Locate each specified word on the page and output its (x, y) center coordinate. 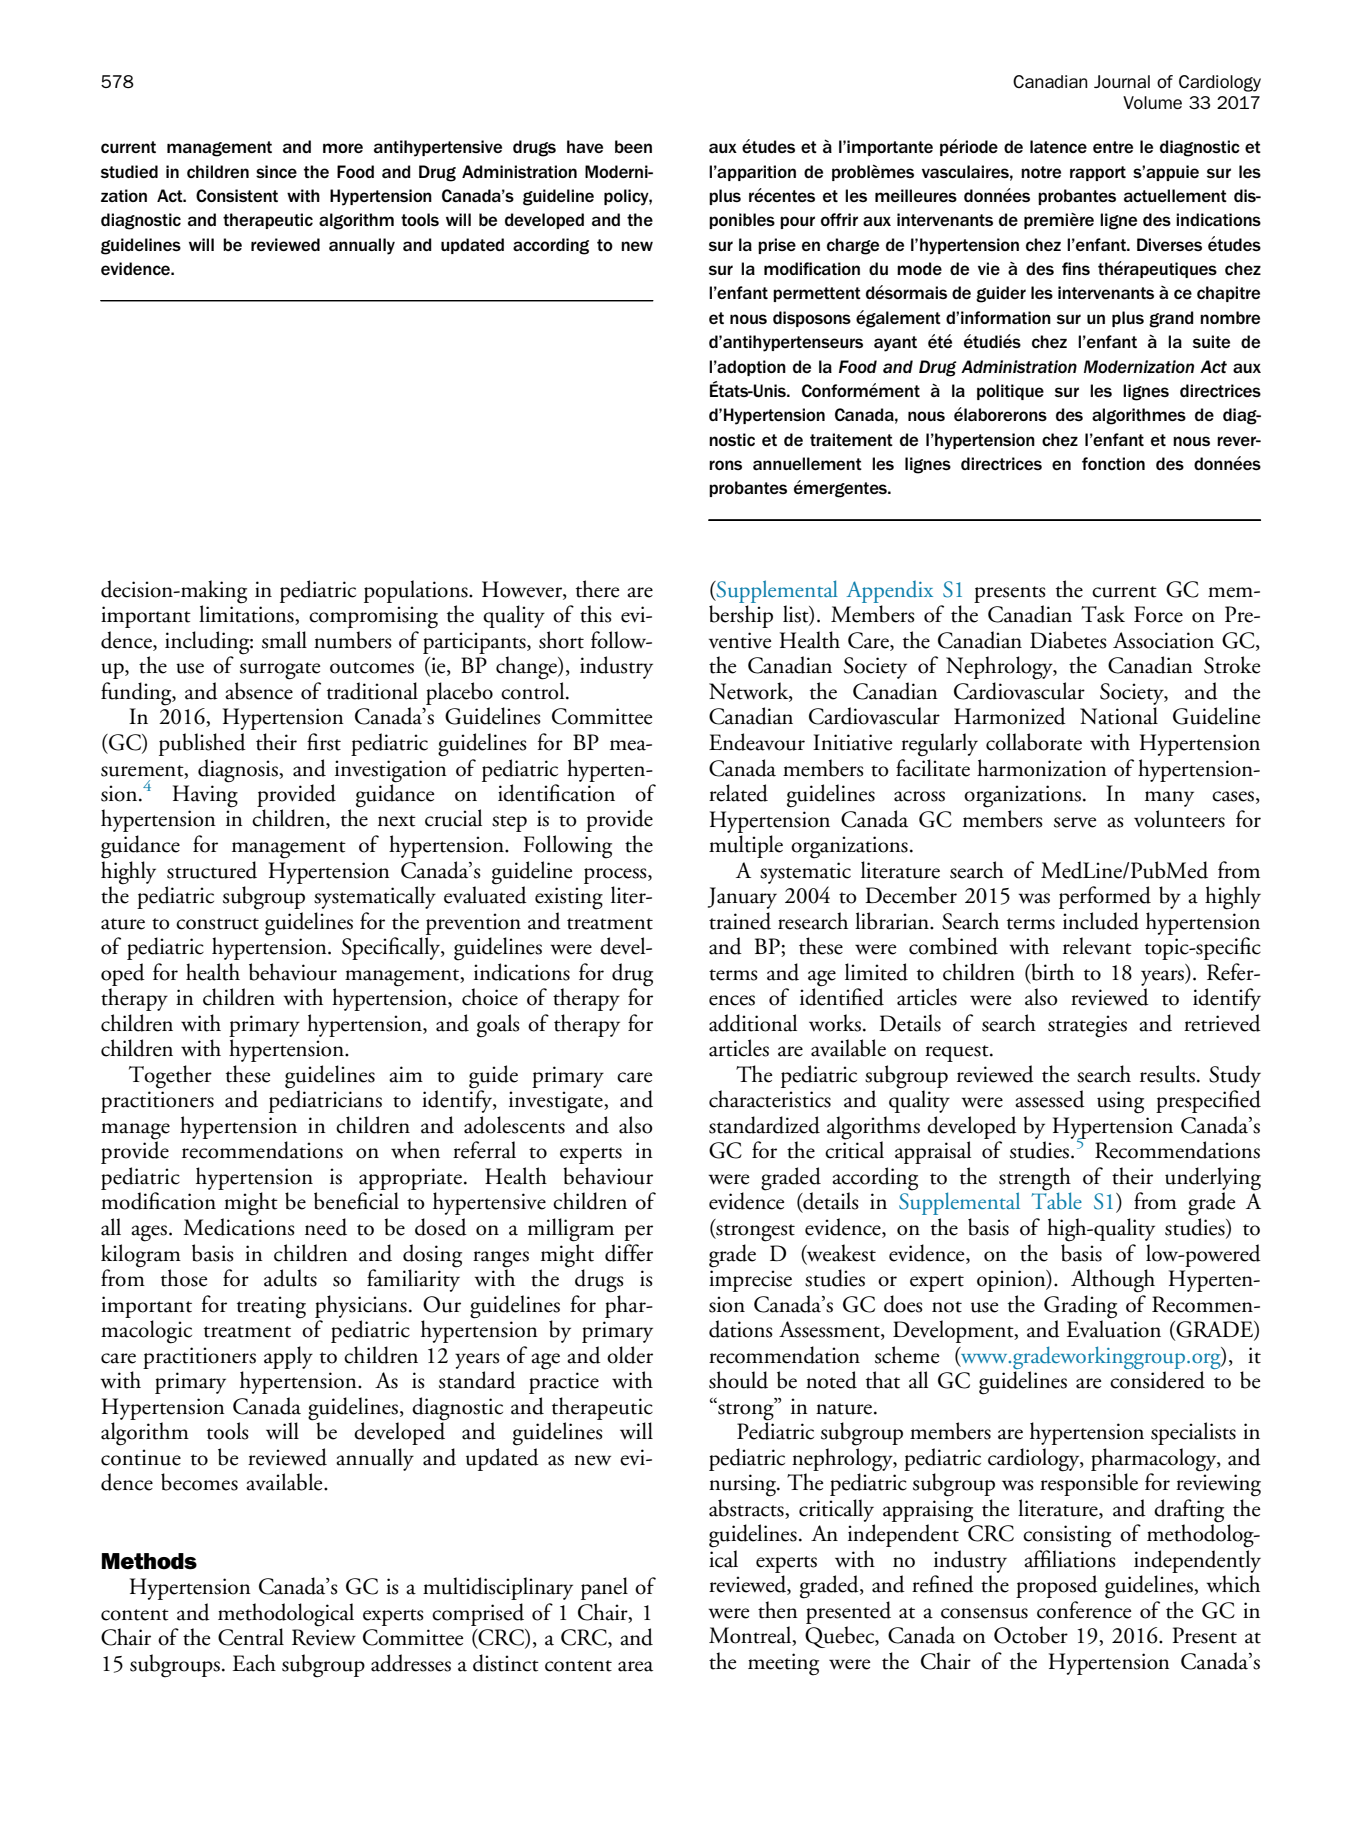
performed (1105, 897)
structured (212, 870)
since (276, 171)
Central (251, 1637)
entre (1113, 147)
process (616, 876)
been (633, 146)
